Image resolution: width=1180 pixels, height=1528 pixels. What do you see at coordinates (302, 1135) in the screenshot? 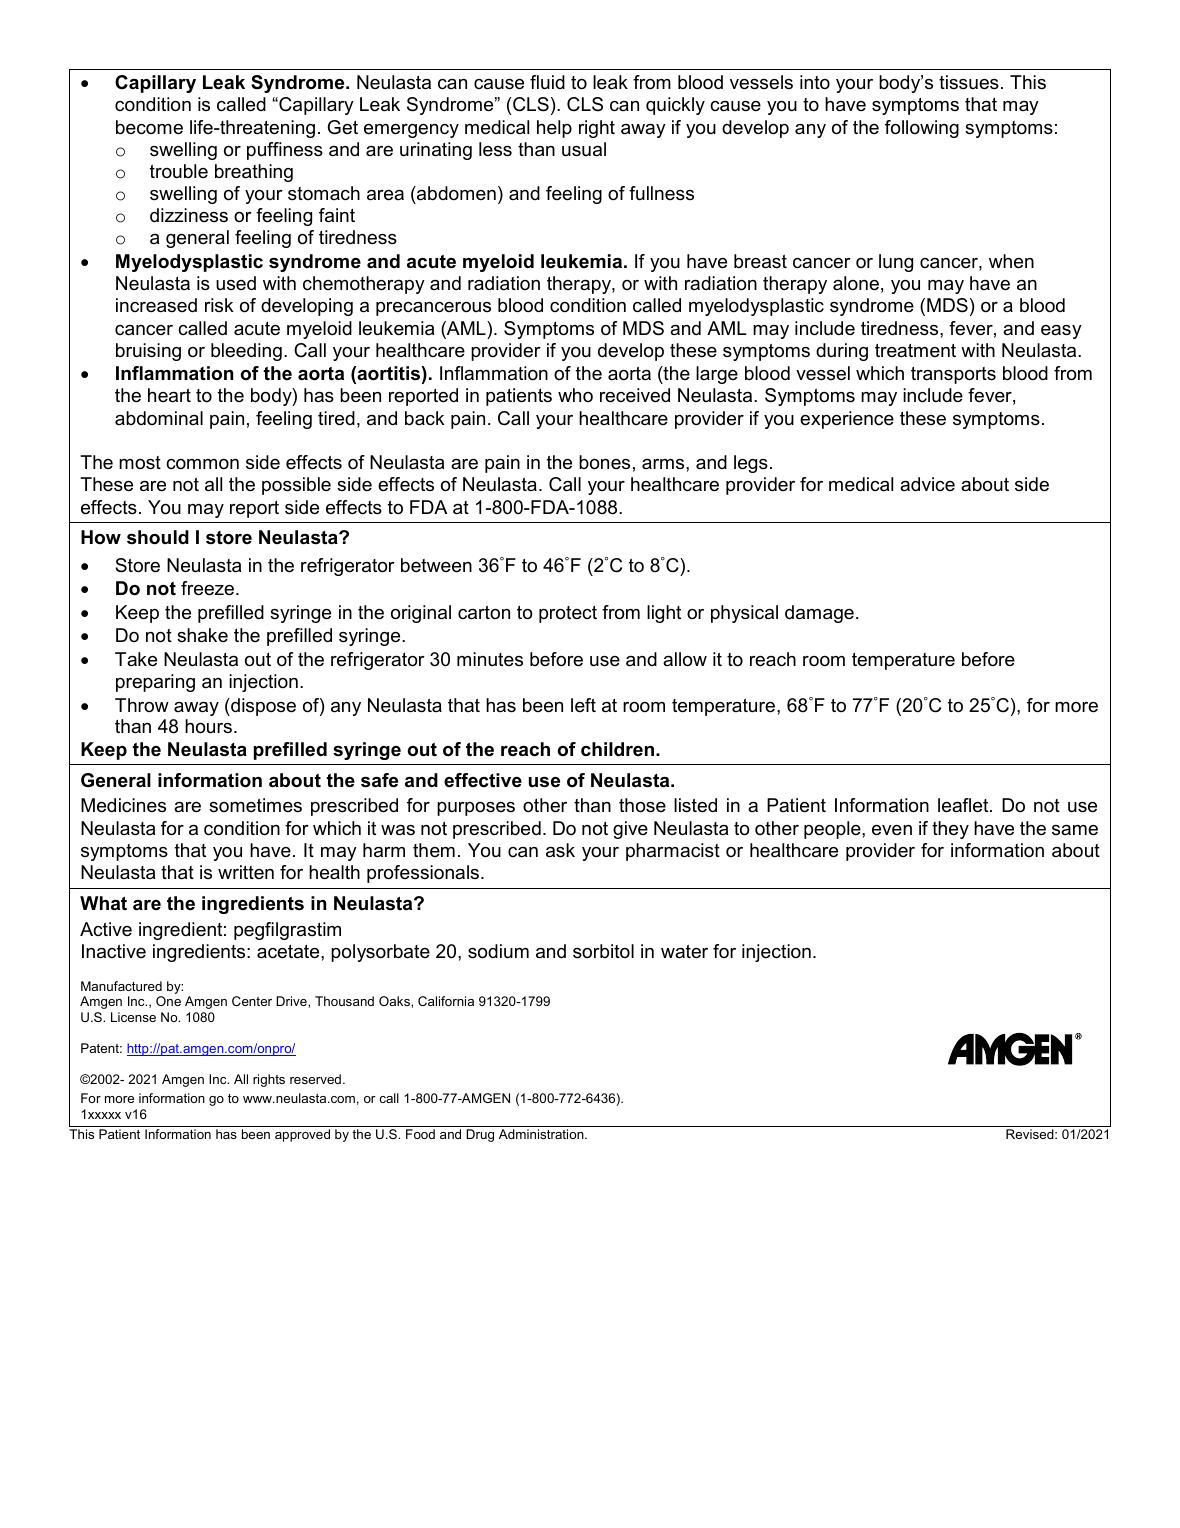
I see `approved` at bounding box center [302, 1135].
